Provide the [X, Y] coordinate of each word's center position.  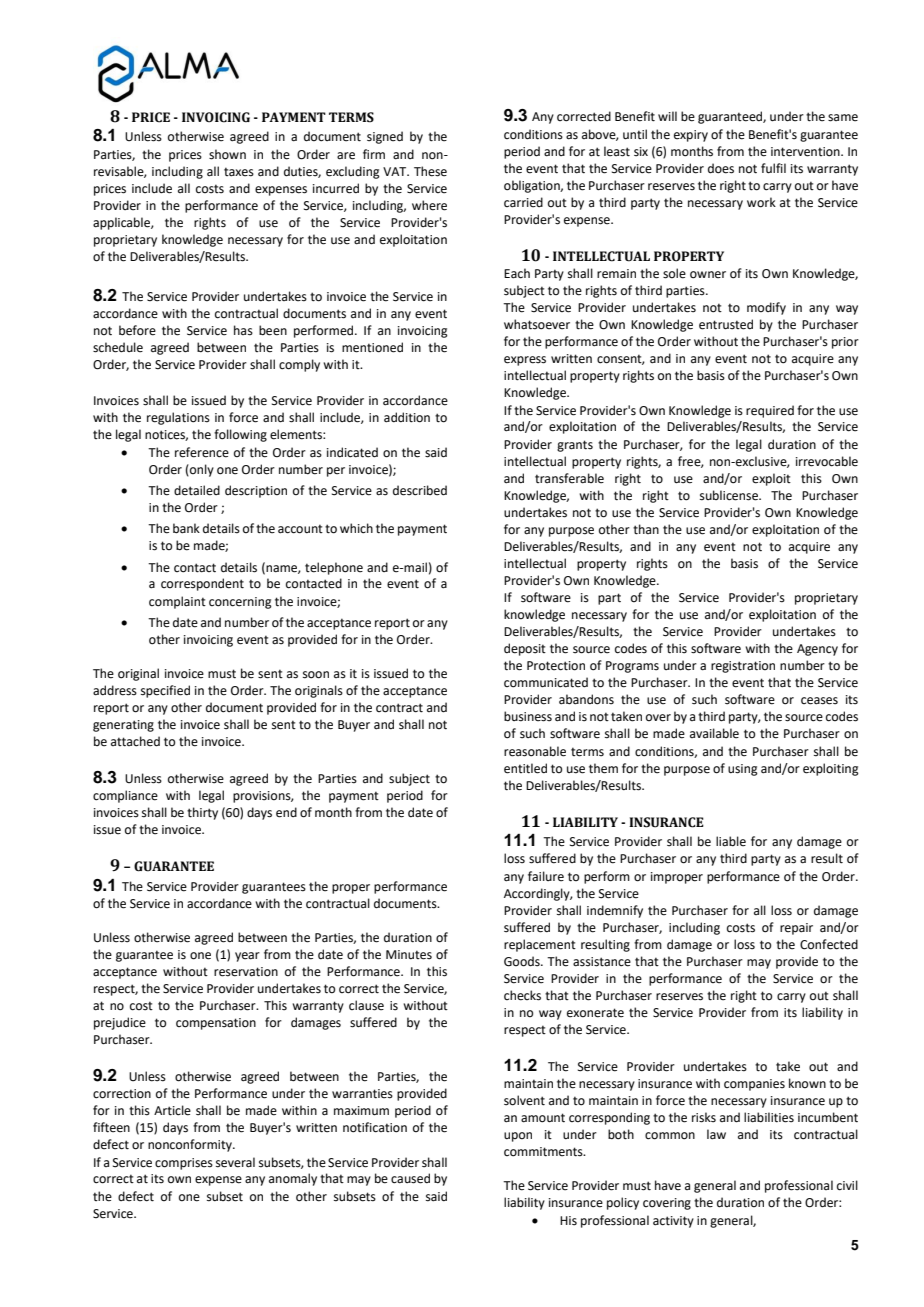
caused [410, 1178]
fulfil [773, 168]
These [430, 171]
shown [227, 154]
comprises [184, 1164]
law [716, 1134]
